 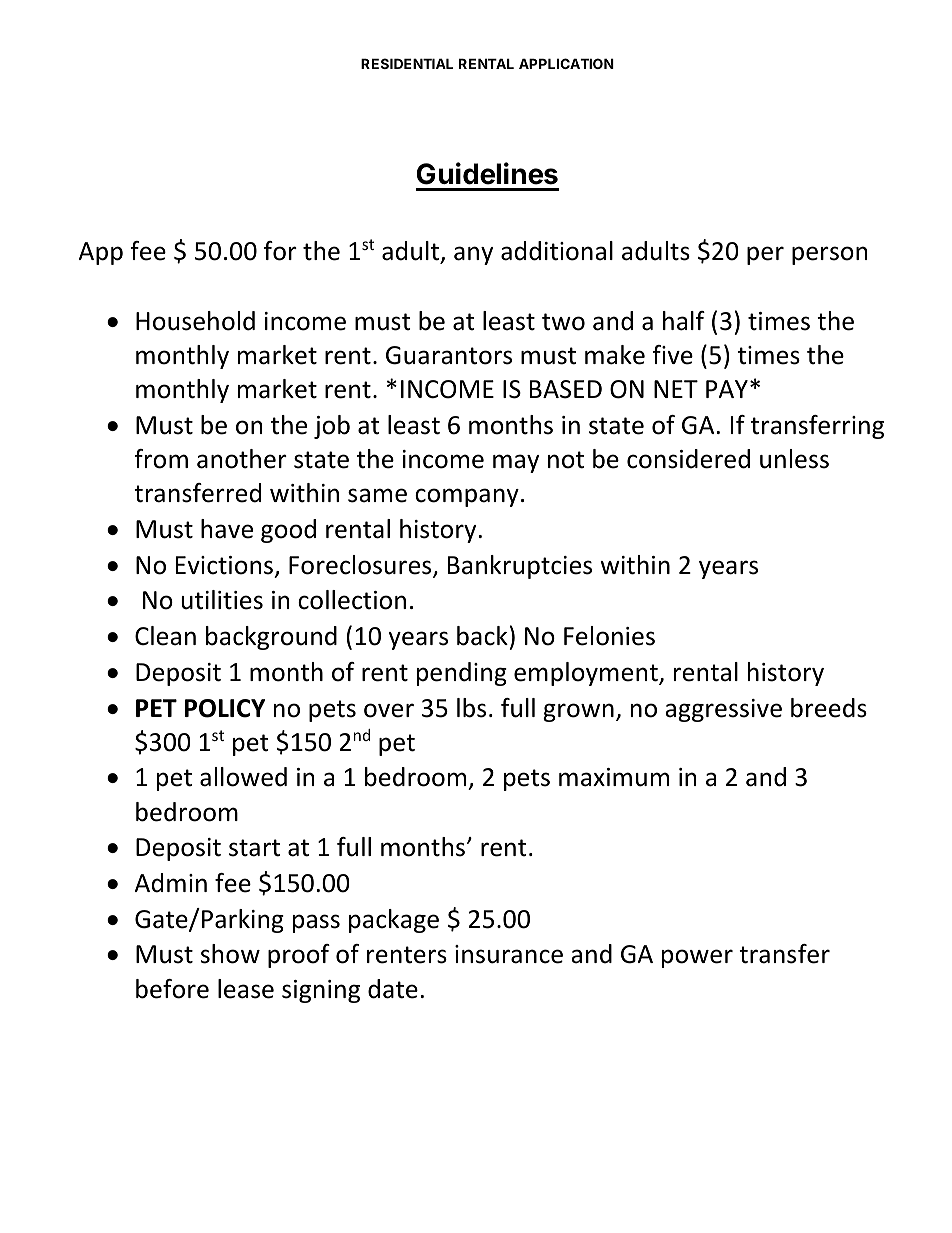 I want to click on person, so click(x=829, y=255).
